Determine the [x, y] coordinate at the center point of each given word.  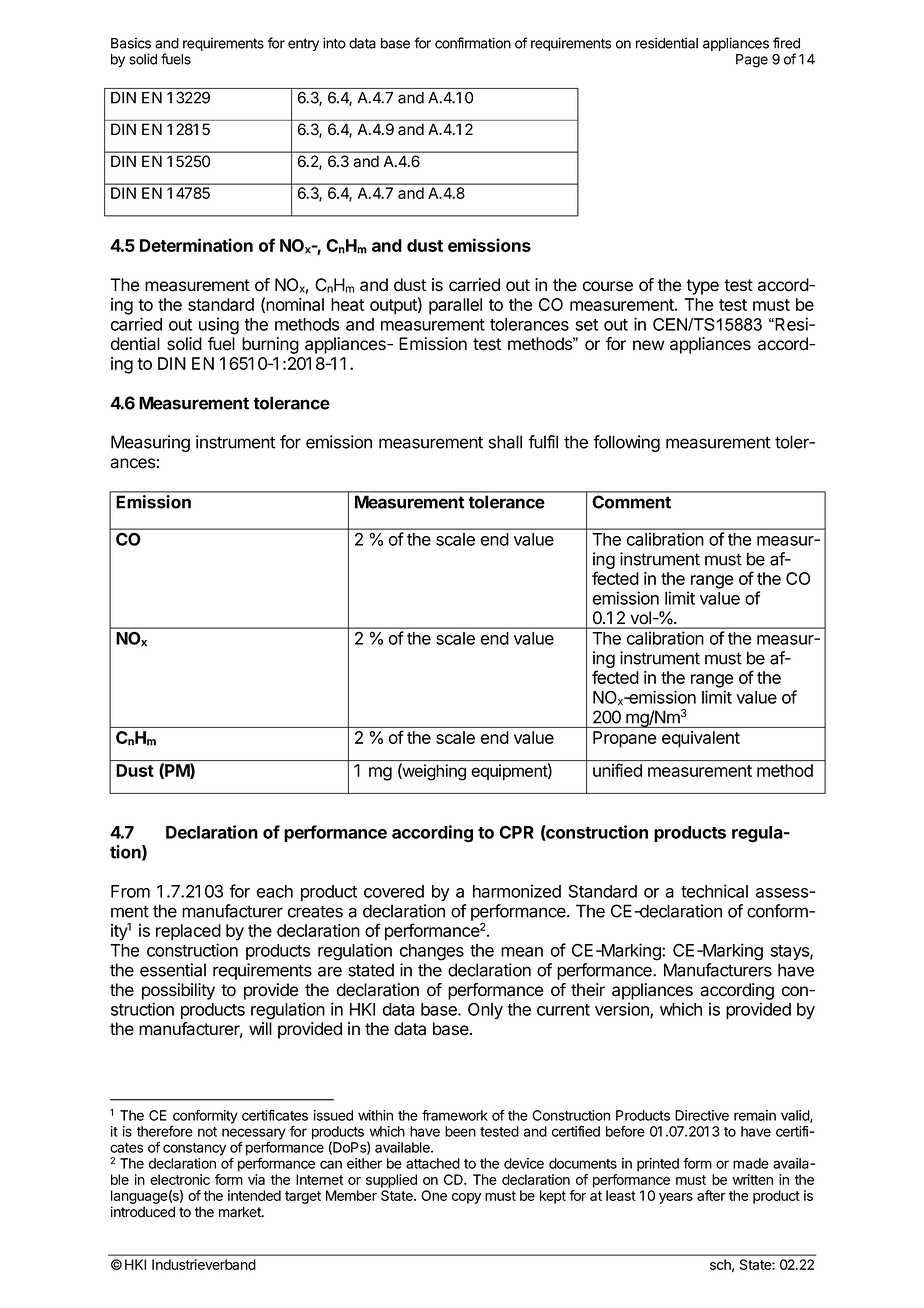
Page [752, 61]
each [275, 891]
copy [466, 1198]
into [334, 43]
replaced [188, 932]
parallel [455, 306]
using [219, 326]
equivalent [701, 739]
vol [641, 617]
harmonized [517, 891]
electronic [180, 1179]
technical [714, 891]
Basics [131, 43]
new [649, 345]
